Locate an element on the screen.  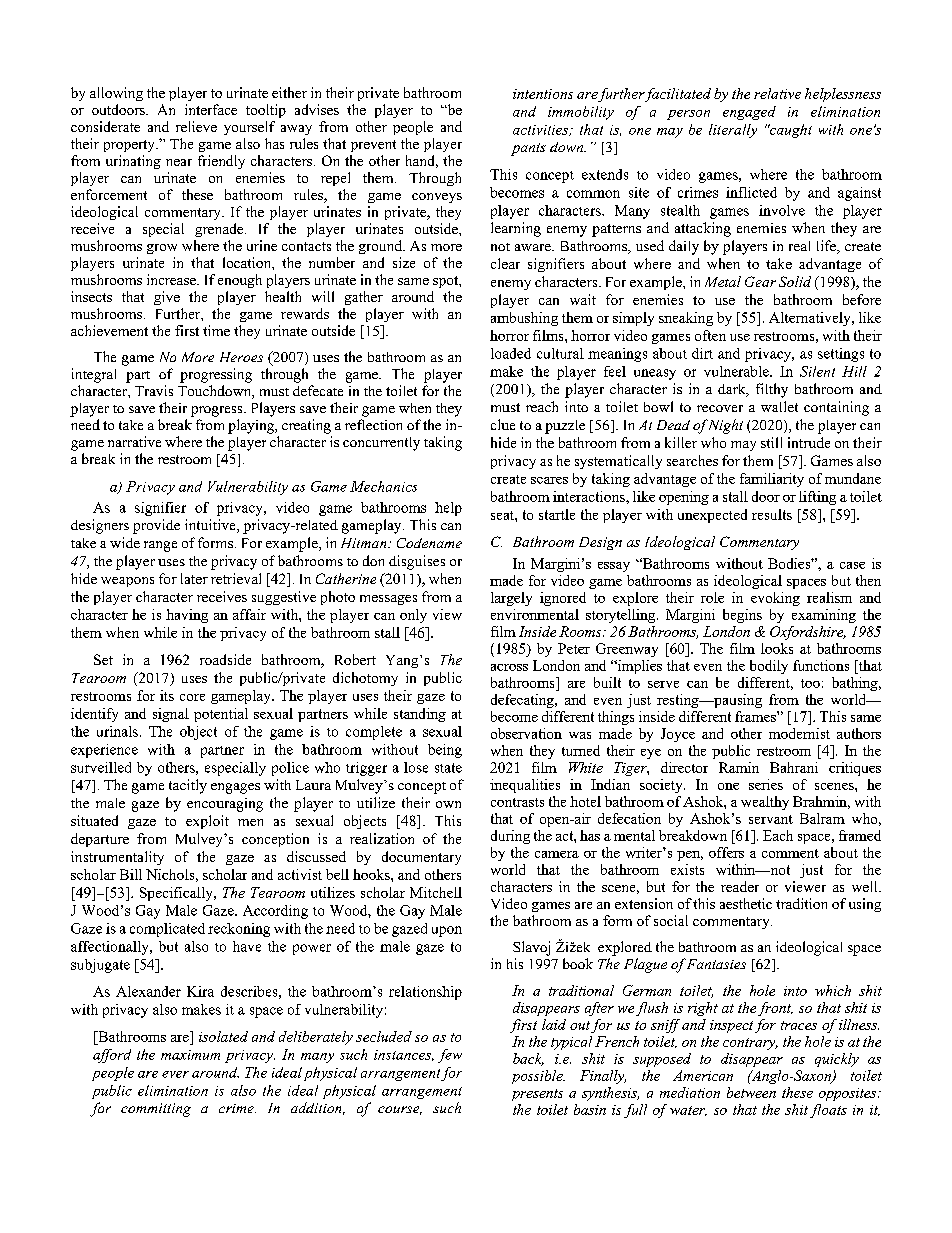
servant is located at coordinates (771, 819).
